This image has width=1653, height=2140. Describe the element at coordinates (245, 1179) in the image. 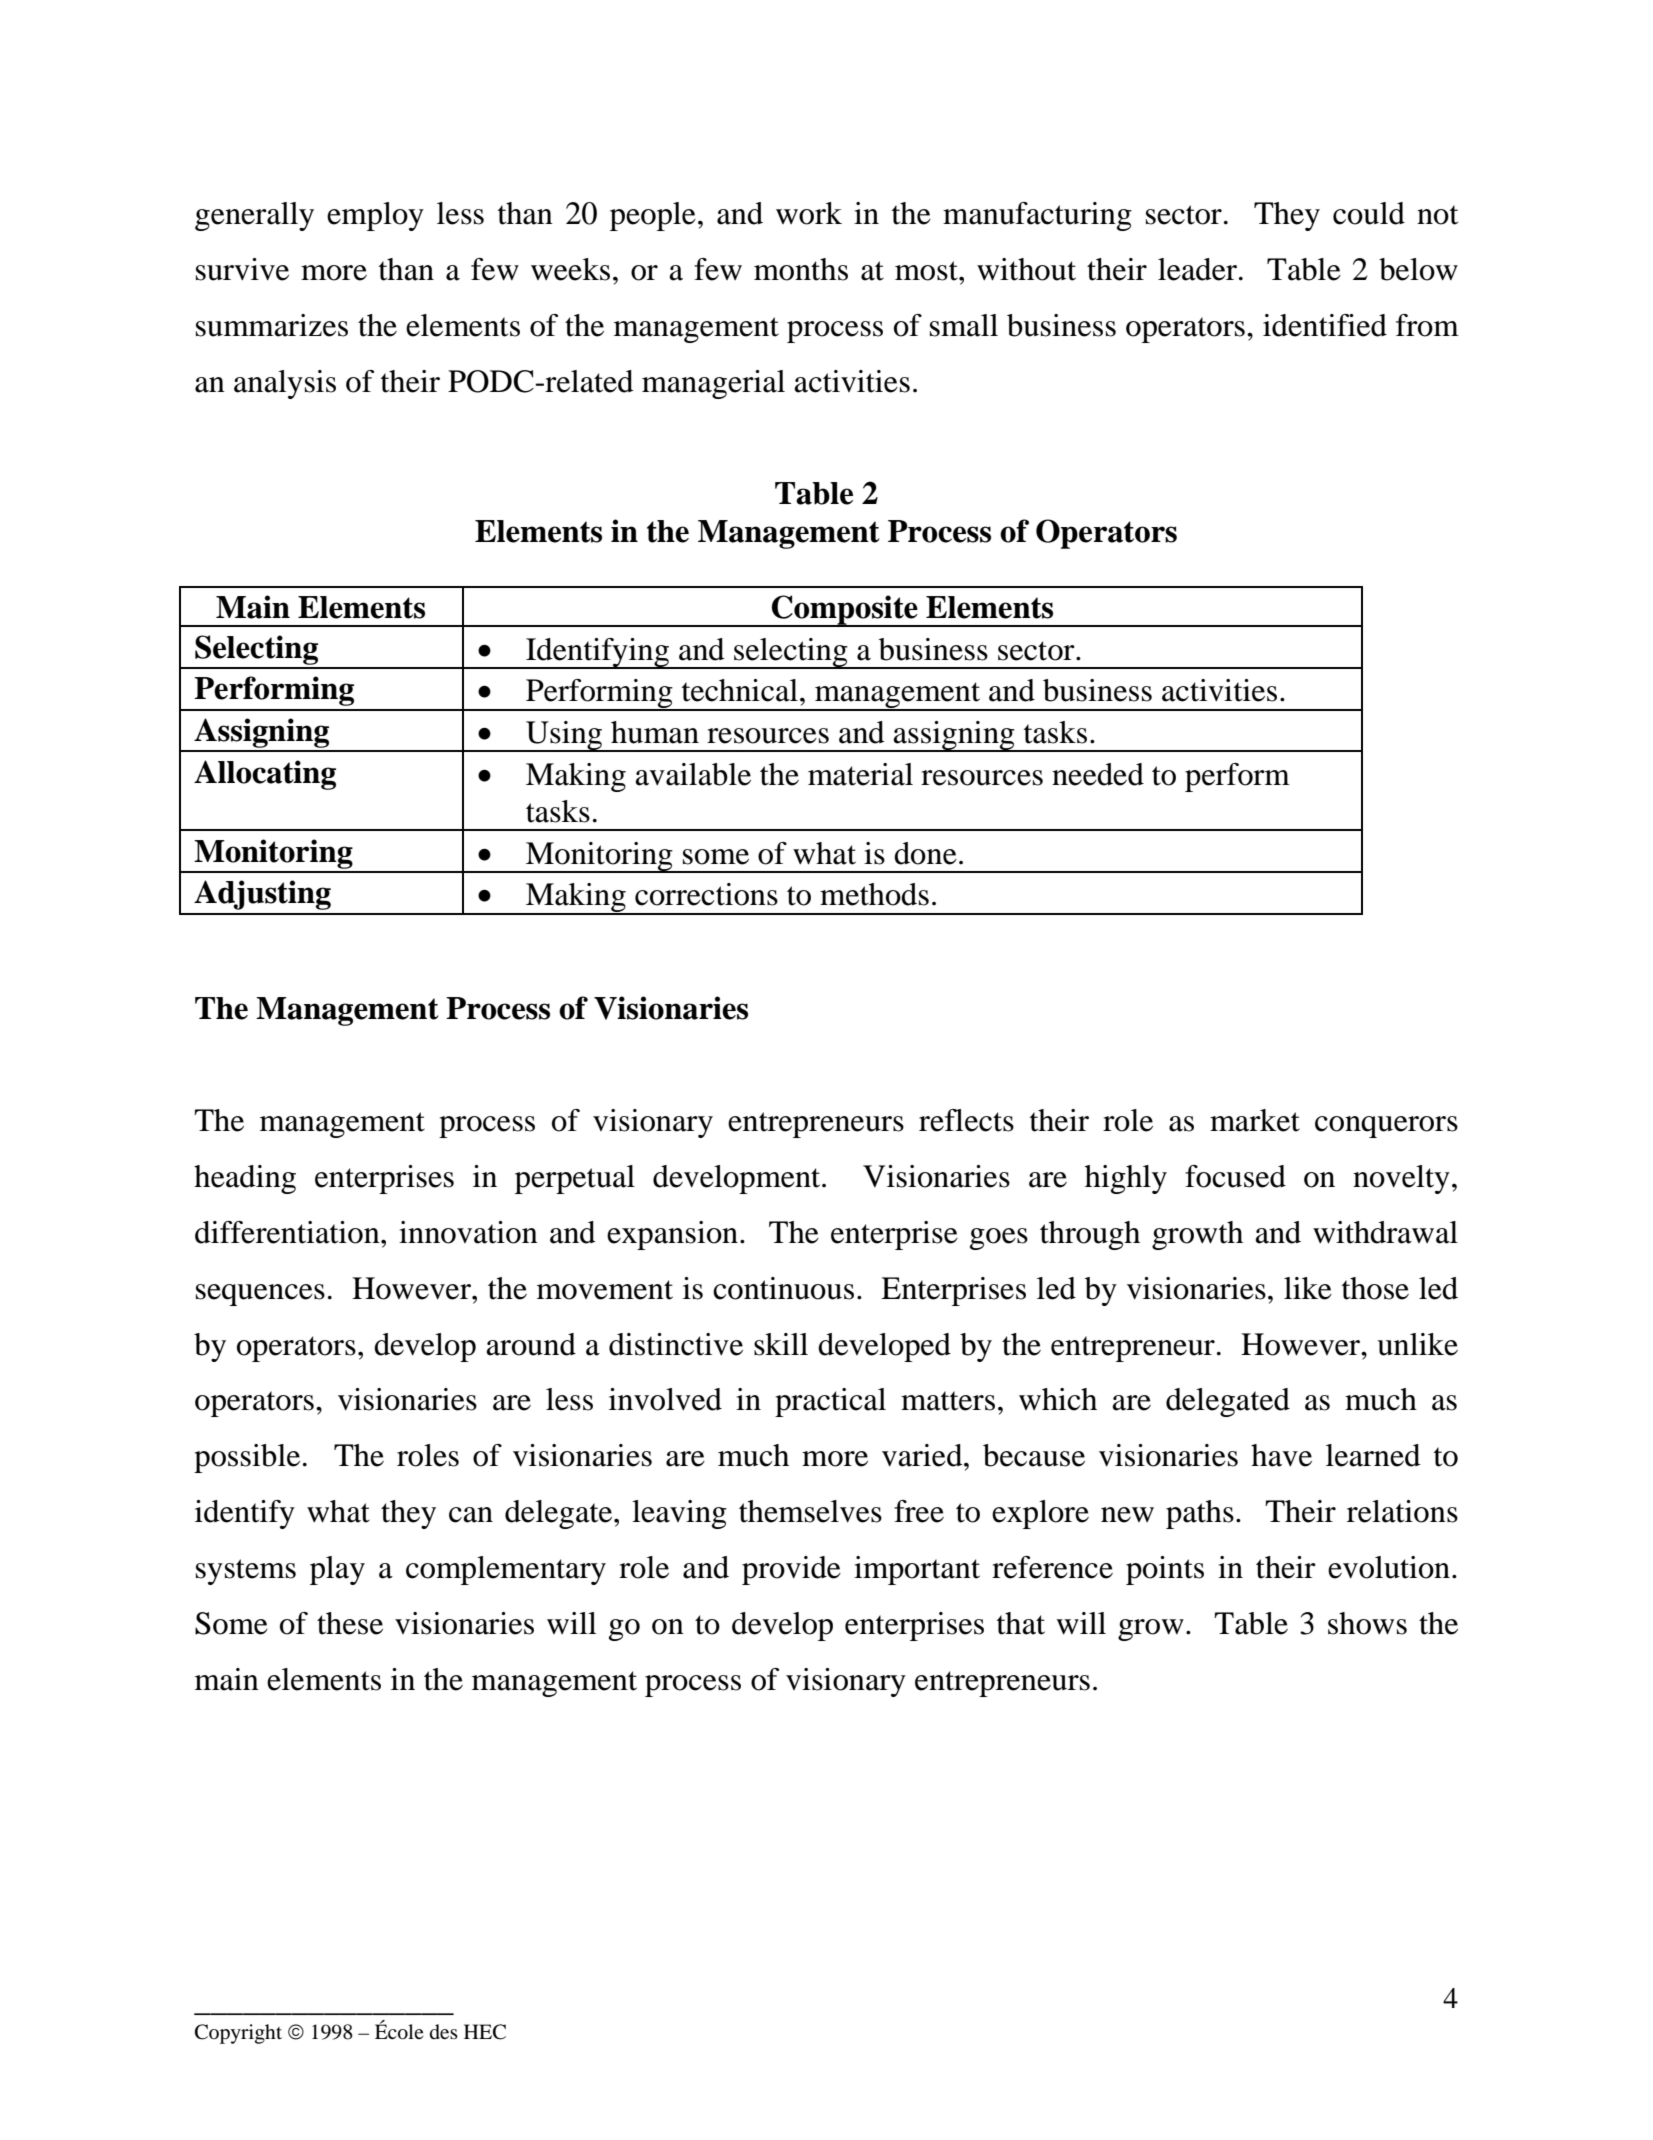

I see `heading` at that location.
